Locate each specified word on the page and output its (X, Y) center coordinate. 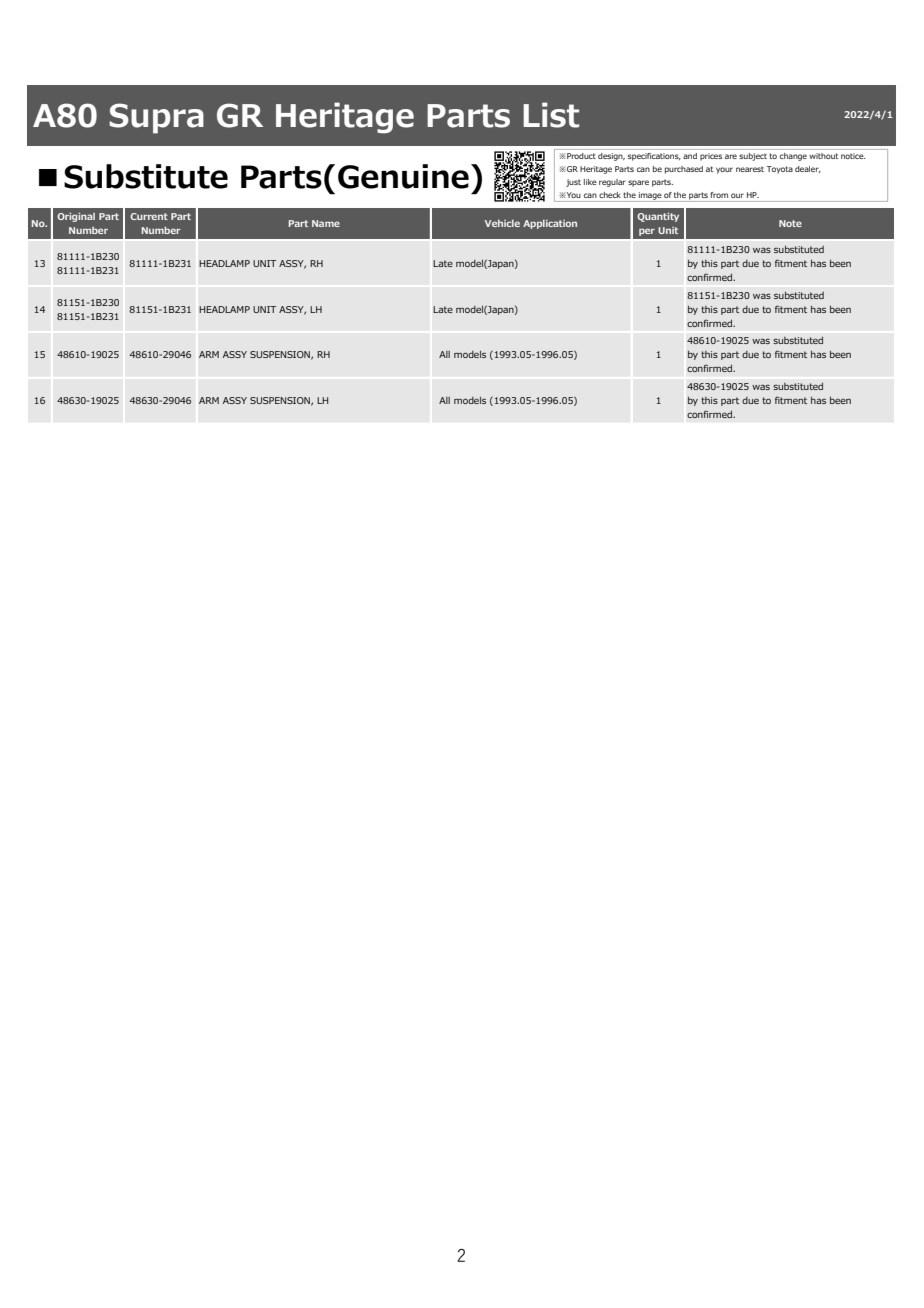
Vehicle (502, 223)
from (719, 195)
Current (149, 216)
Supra (156, 118)
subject (753, 157)
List (551, 115)
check (610, 195)
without (823, 156)
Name (326, 223)
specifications (654, 157)
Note (790, 223)
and (690, 156)
